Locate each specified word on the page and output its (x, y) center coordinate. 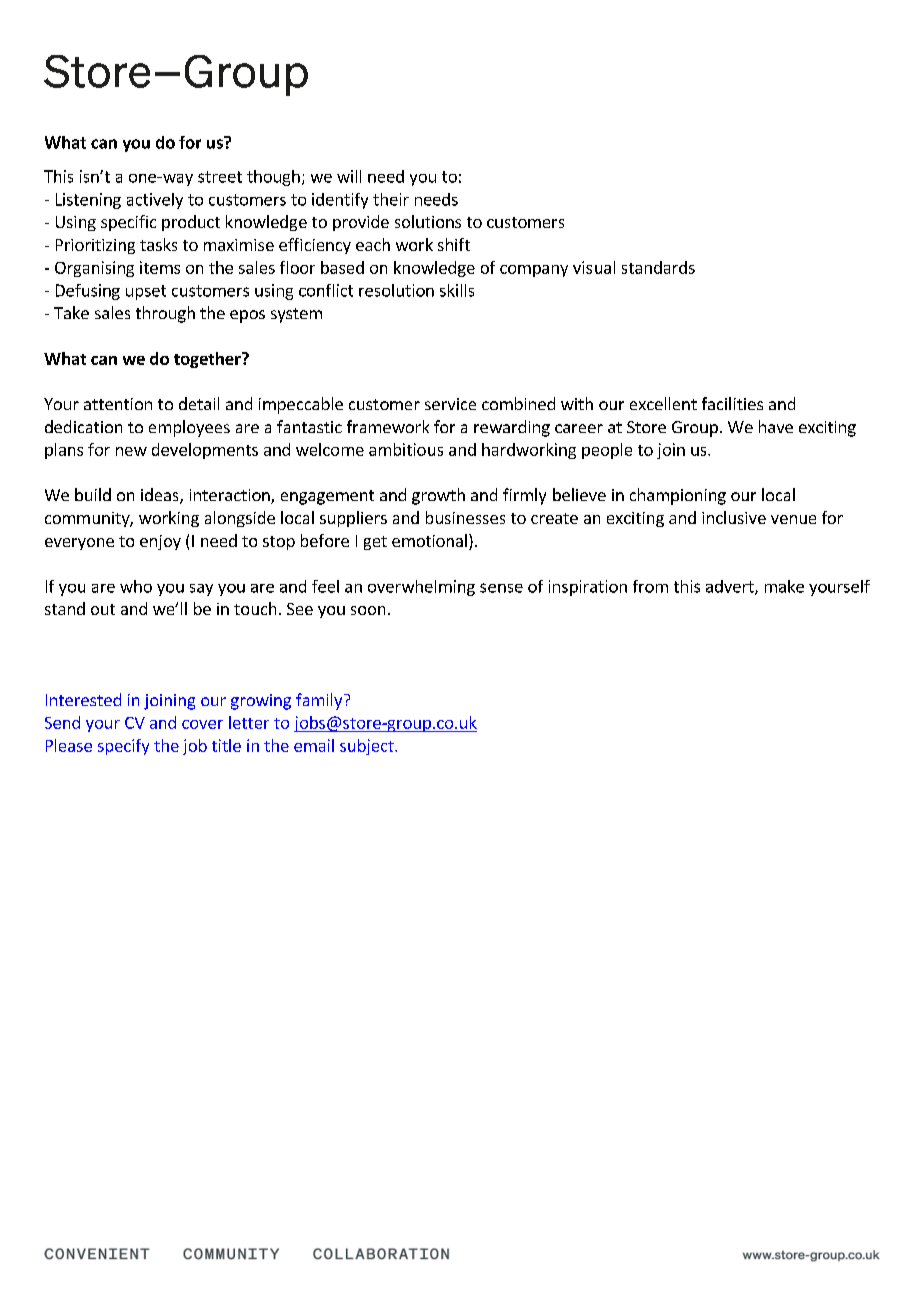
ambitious (406, 449)
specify (123, 747)
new (131, 451)
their (391, 199)
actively (155, 201)
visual (594, 267)
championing (678, 496)
